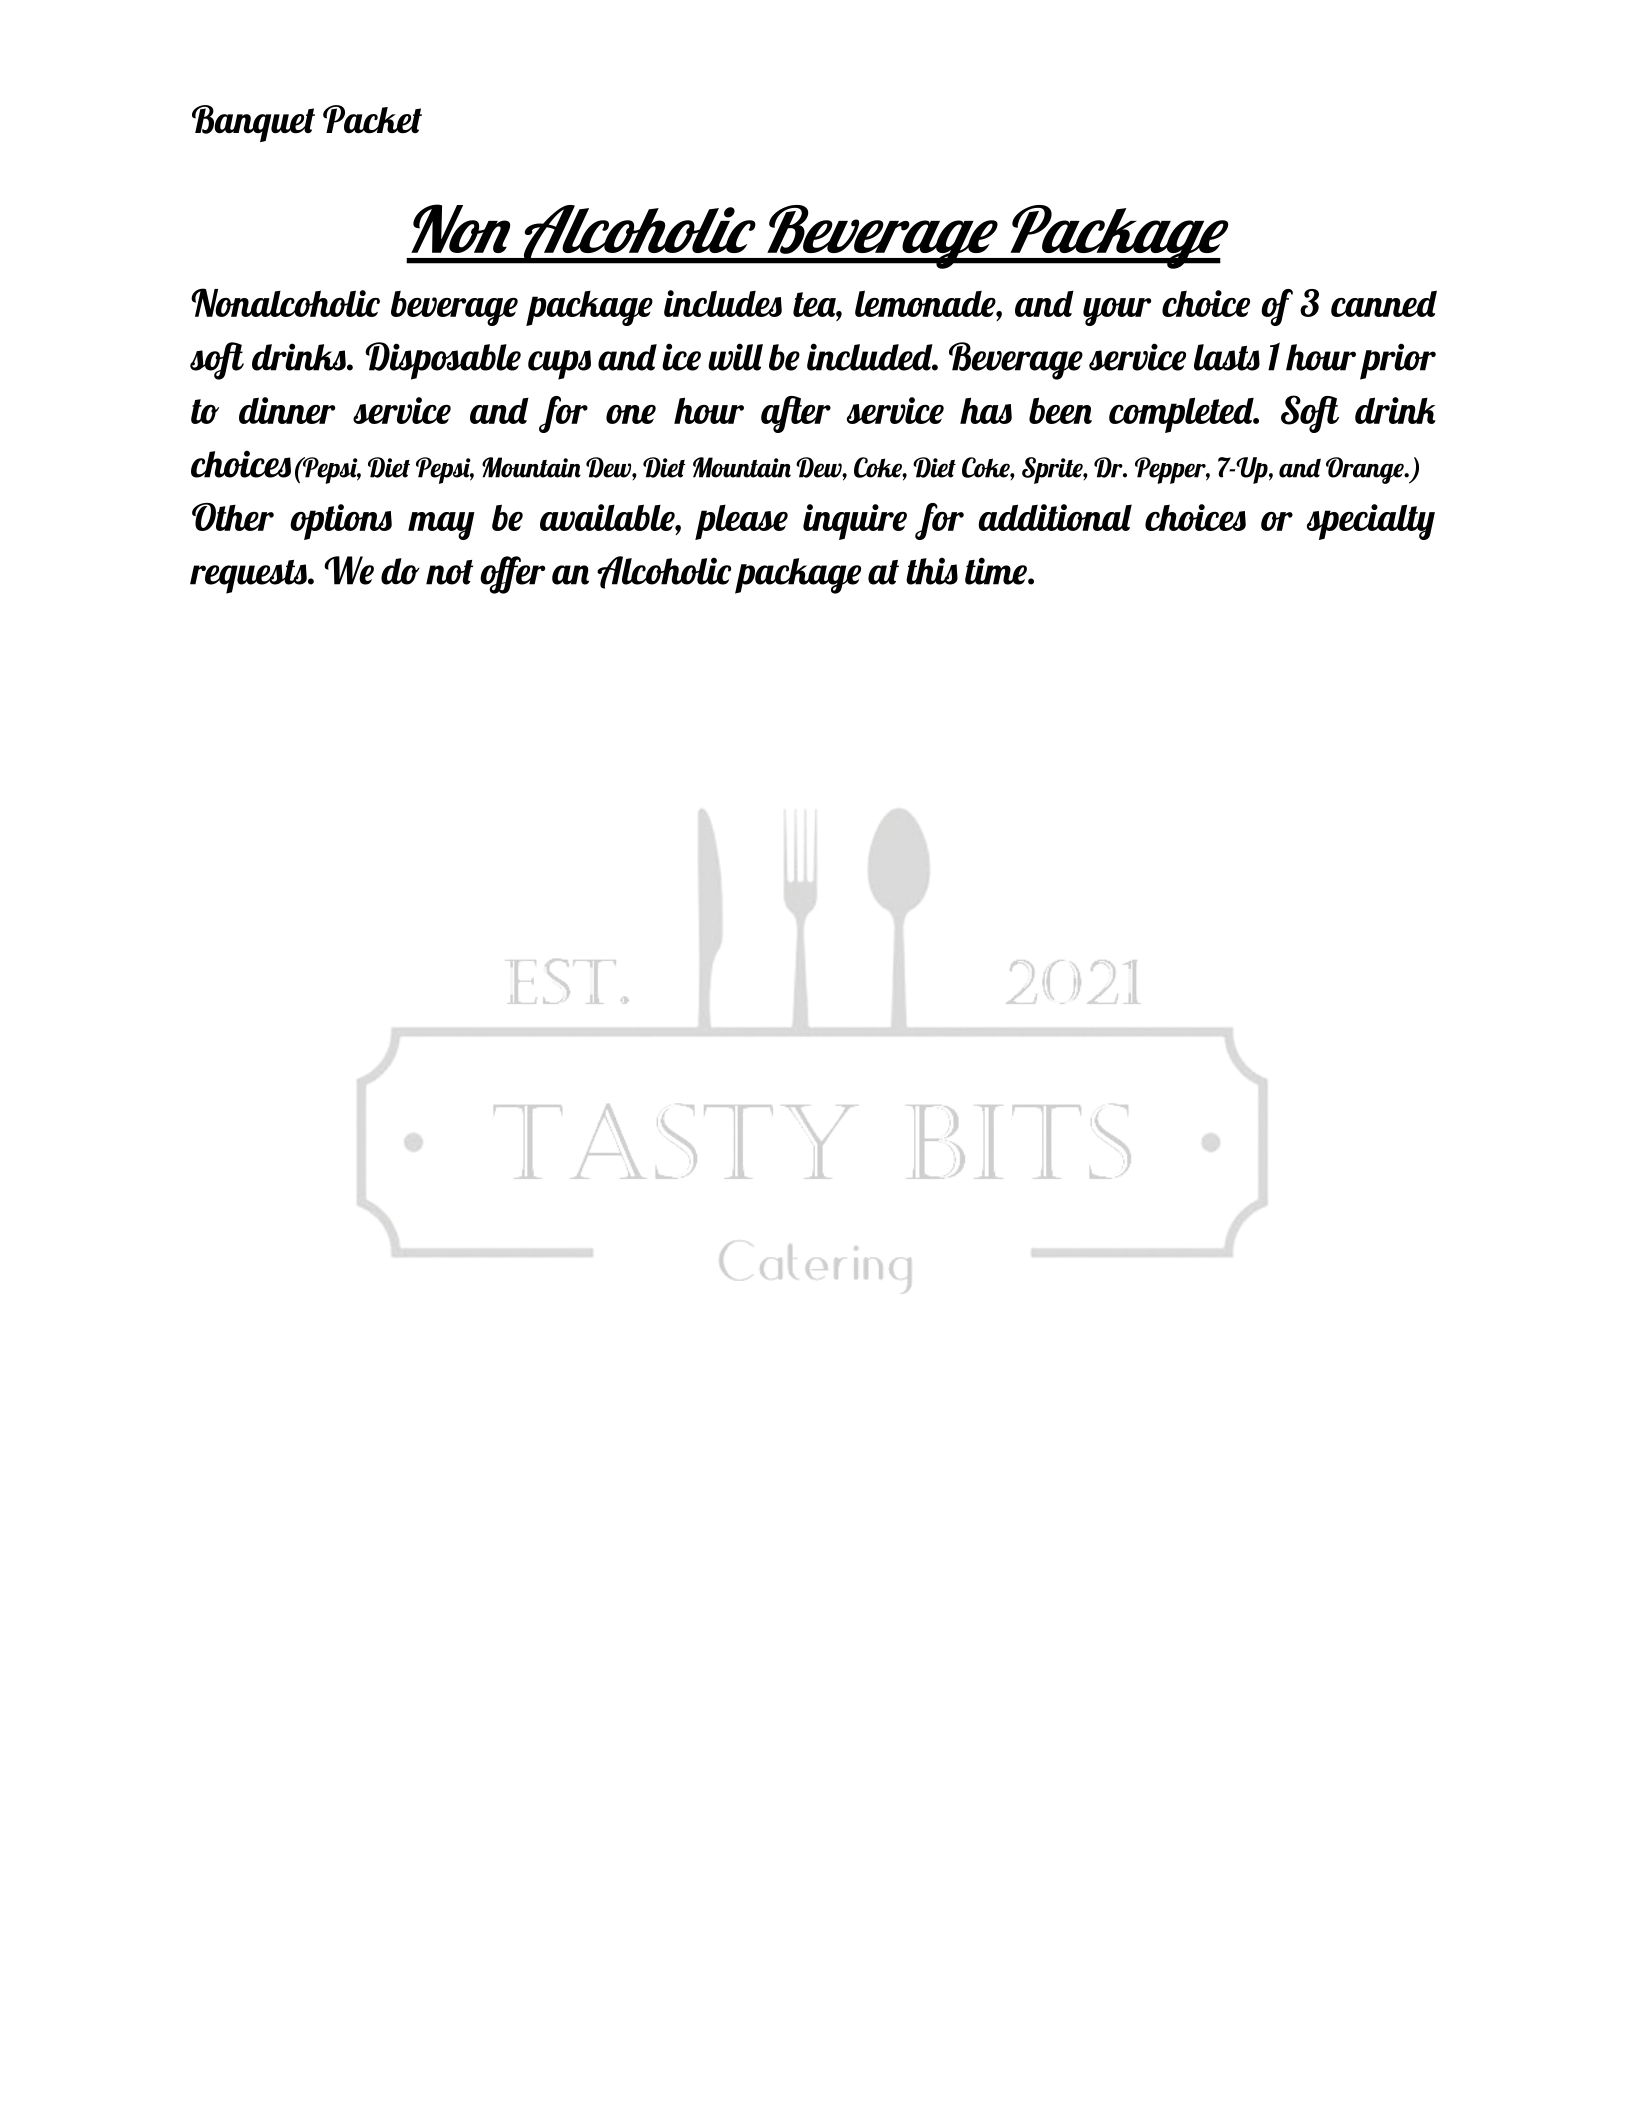 The width and height of the screenshot is (1627, 2106). Describe the element at coordinates (1384, 303) in the screenshot. I see `canned` at that location.
